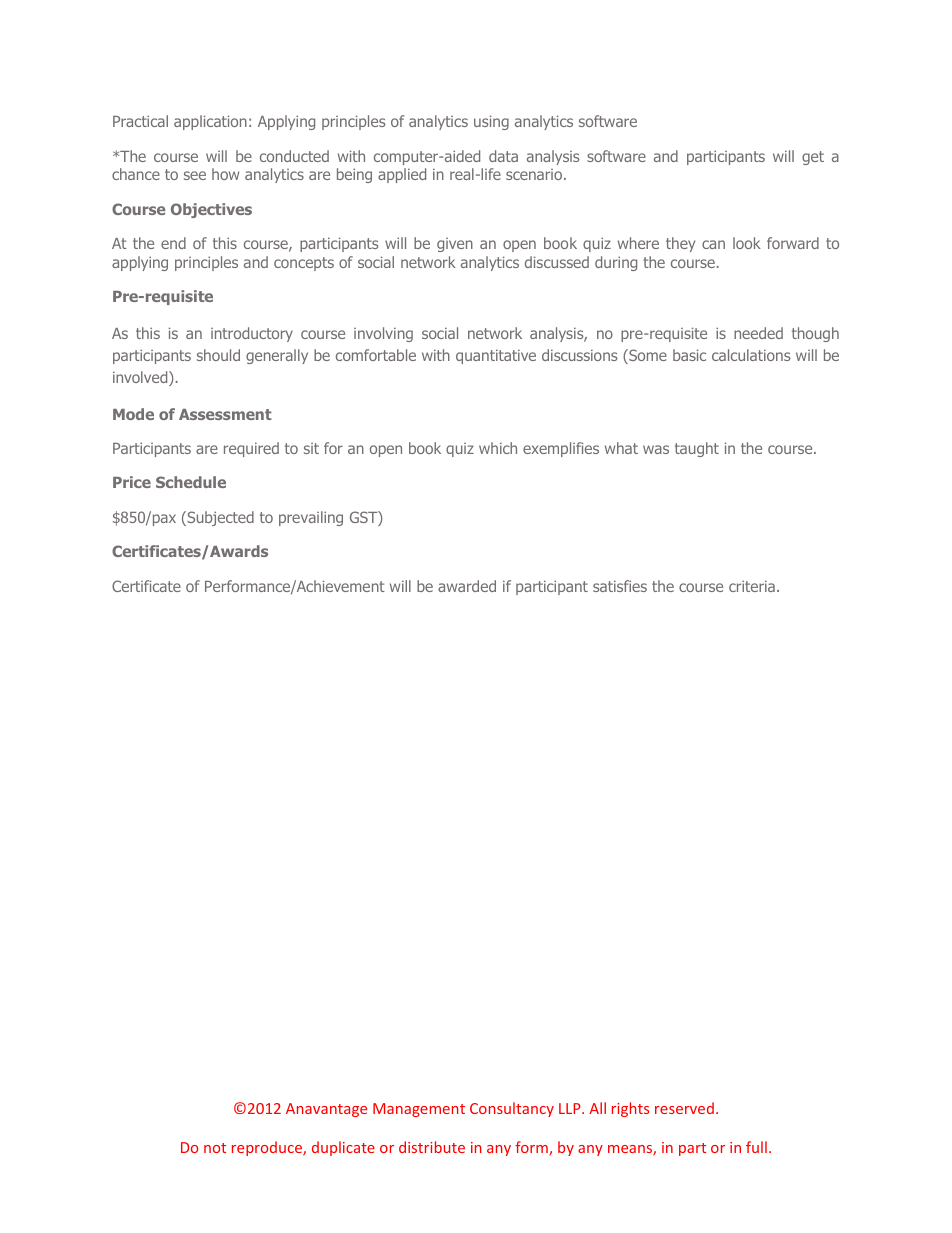  I want to click on full, so click(756, 1147).
